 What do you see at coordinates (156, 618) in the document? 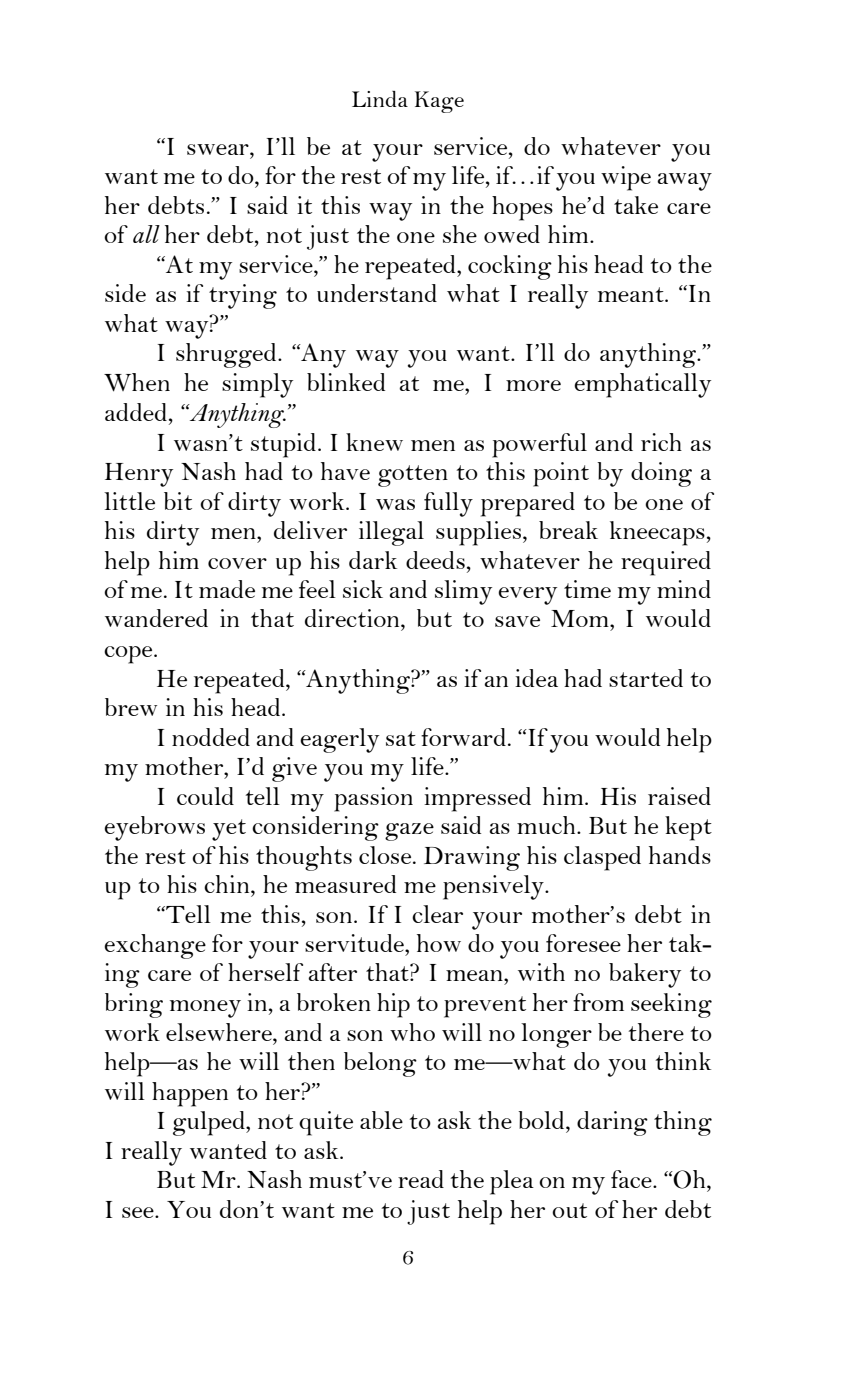
I see `wandered` at bounding box center [156, 618].
